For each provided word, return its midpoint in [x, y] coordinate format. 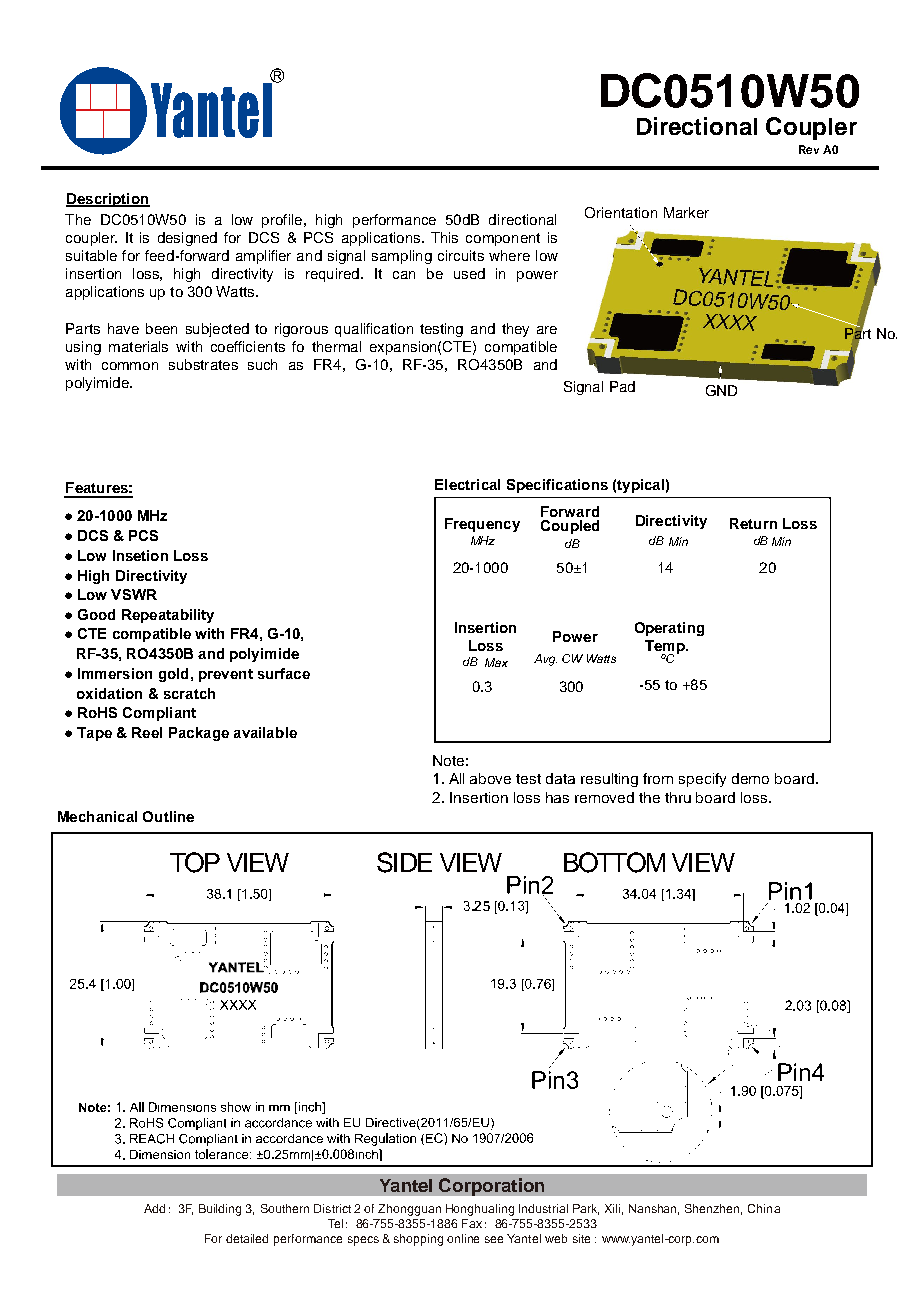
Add [154, 1208]
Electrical [467, 484]
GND [721, 390]
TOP [195, 862]
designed [187, 239]
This [444, 237]
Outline [168, 816]
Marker [686, 212]
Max [496, 662]
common [130, 366]
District [332, 1208]
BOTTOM [614, 862]
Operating [669, 629]
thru [678, 797]
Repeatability [168, 616]
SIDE [404, 862]
